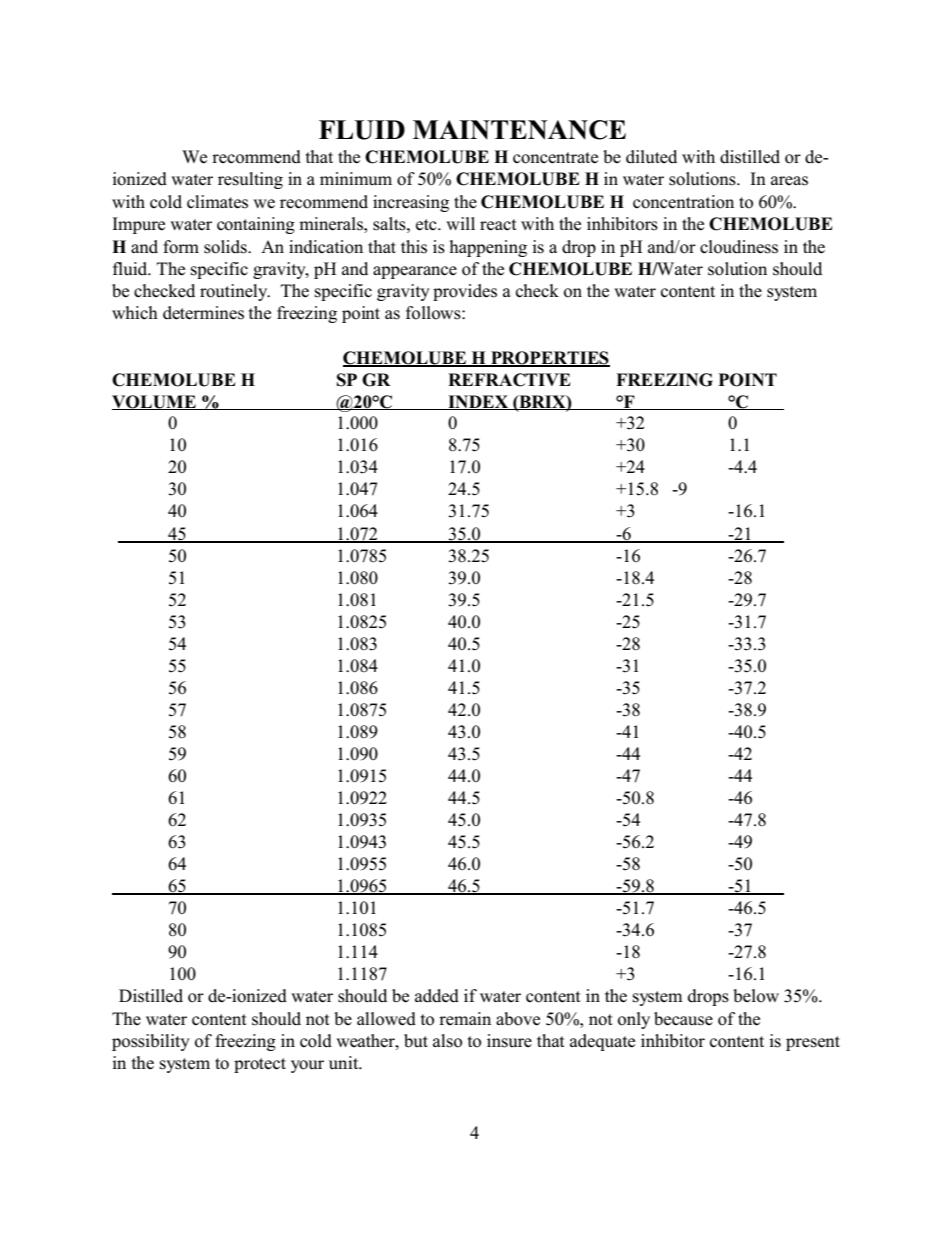 The width and height of the screenshot is (952, 1233). What do you see at coordinates (478, 402) in the screenshot?
I see `INDEX` at bounding box center [478, 402].
